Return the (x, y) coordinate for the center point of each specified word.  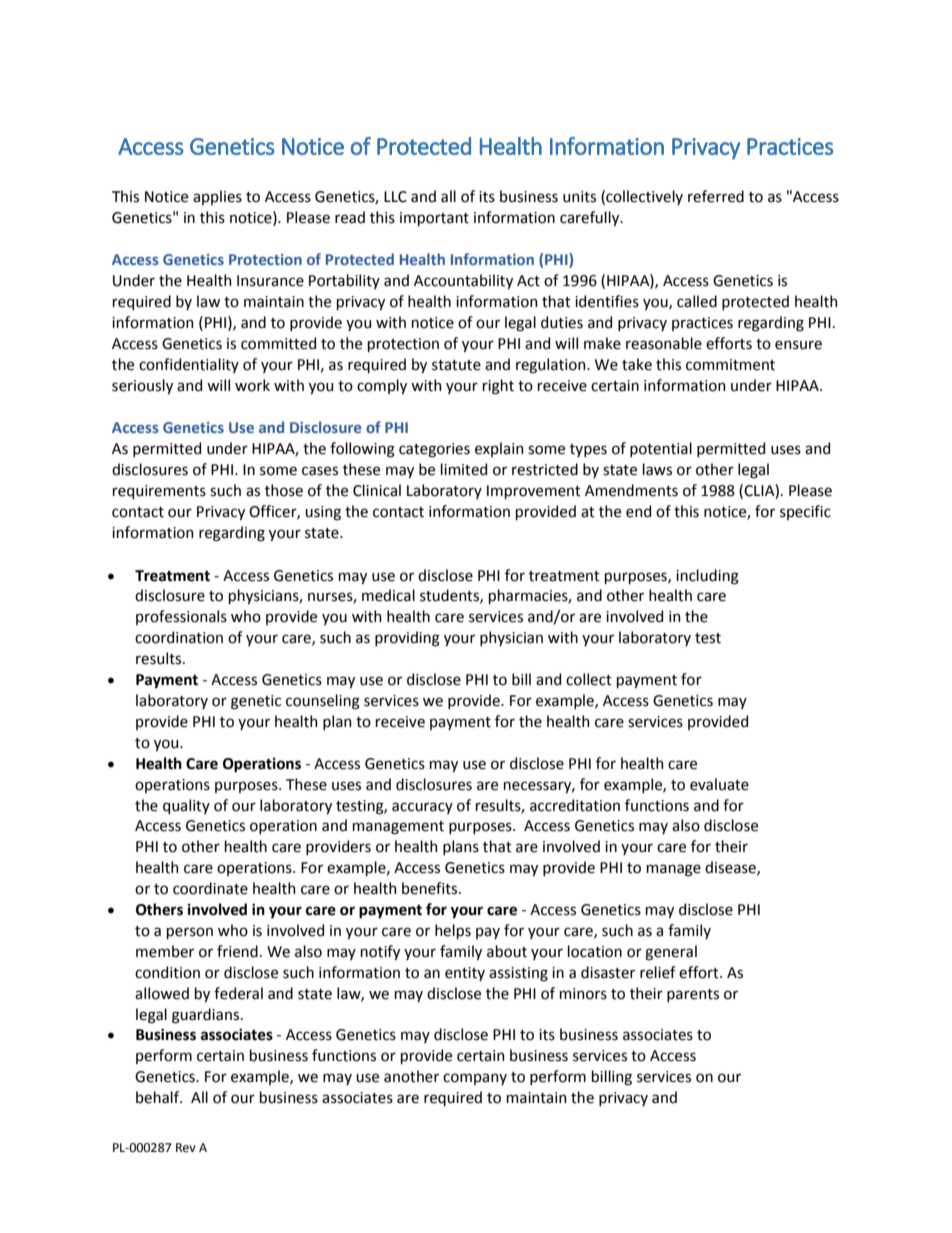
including (707, 577)
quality (186, 806)
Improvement (534, 492)
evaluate (719, 784)
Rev (186, 1148)
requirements (159, 492)
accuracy (422, 808)
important (434, 219)
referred (716, 196)
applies (217, 197)
